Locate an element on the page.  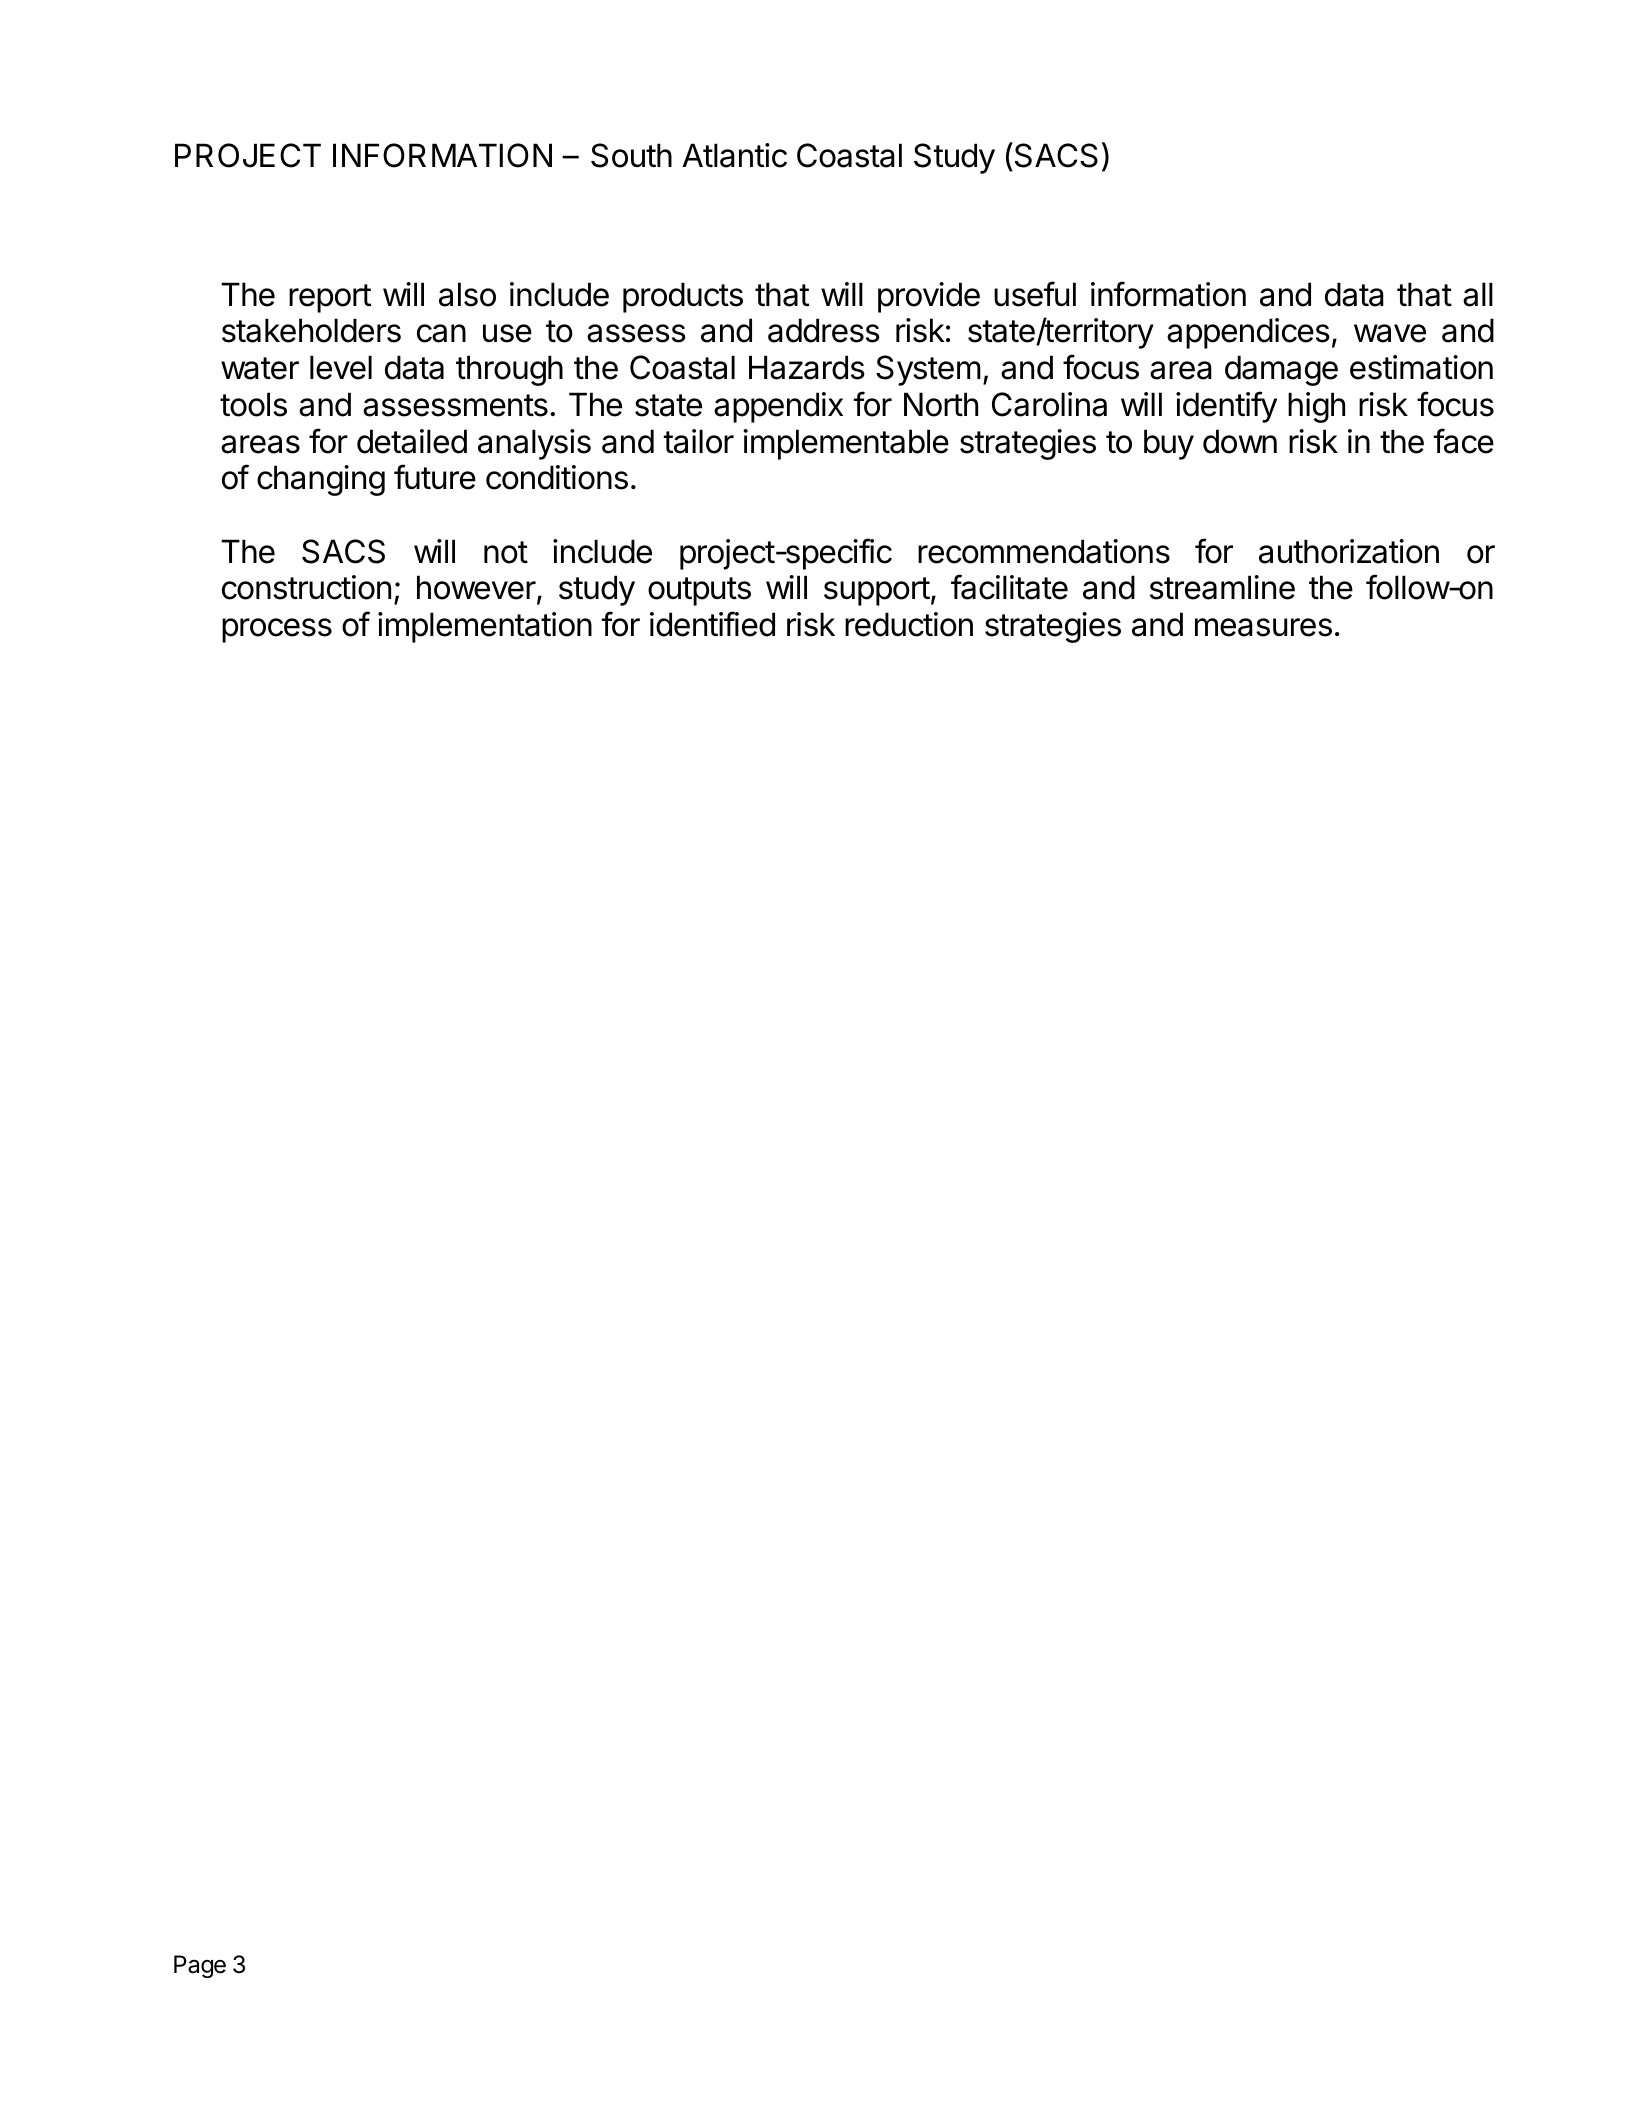
wave is located at coordinates (1390, 333).
